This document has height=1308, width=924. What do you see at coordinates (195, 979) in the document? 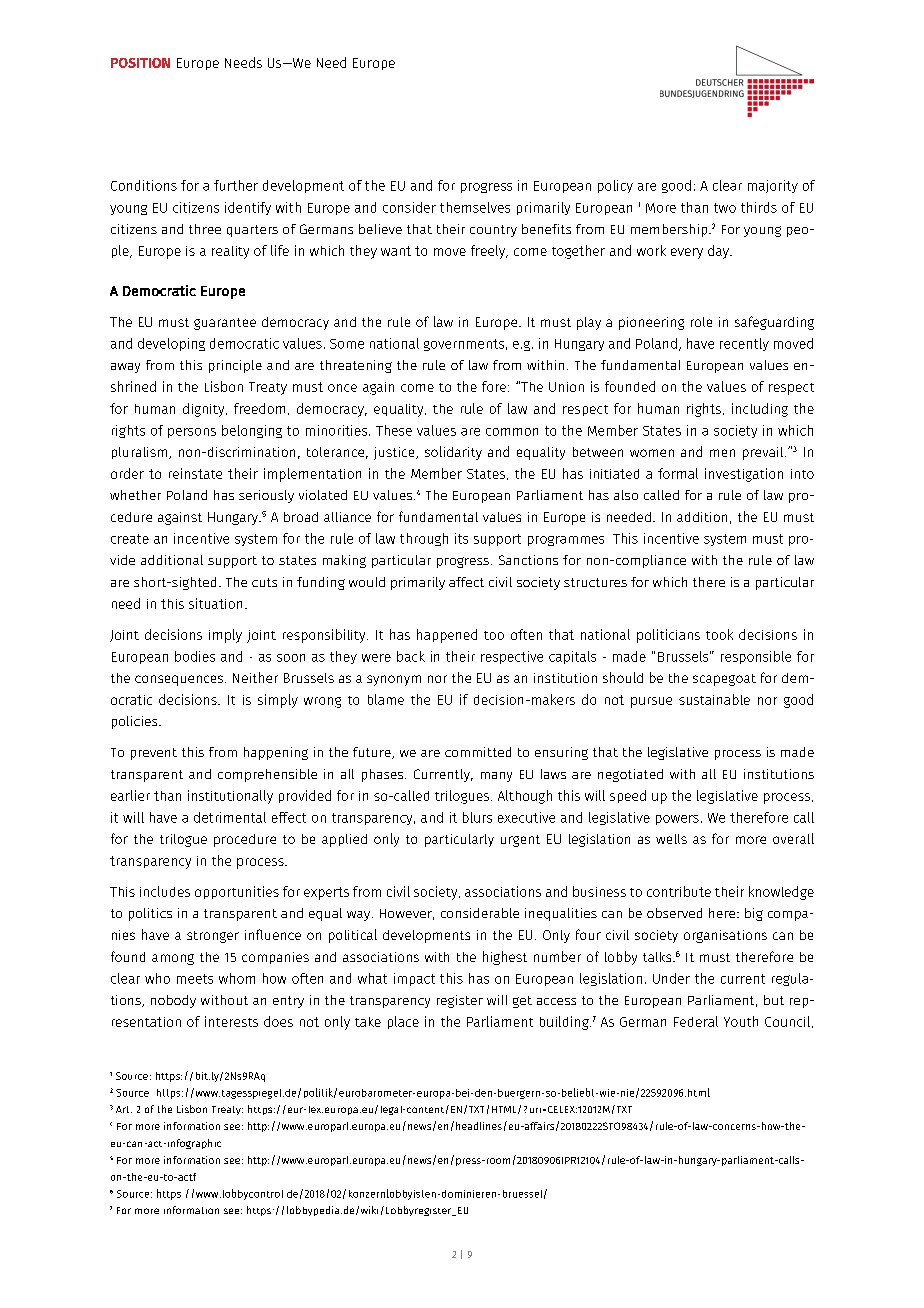
I see `meets` at bounding box center [195, 979].
